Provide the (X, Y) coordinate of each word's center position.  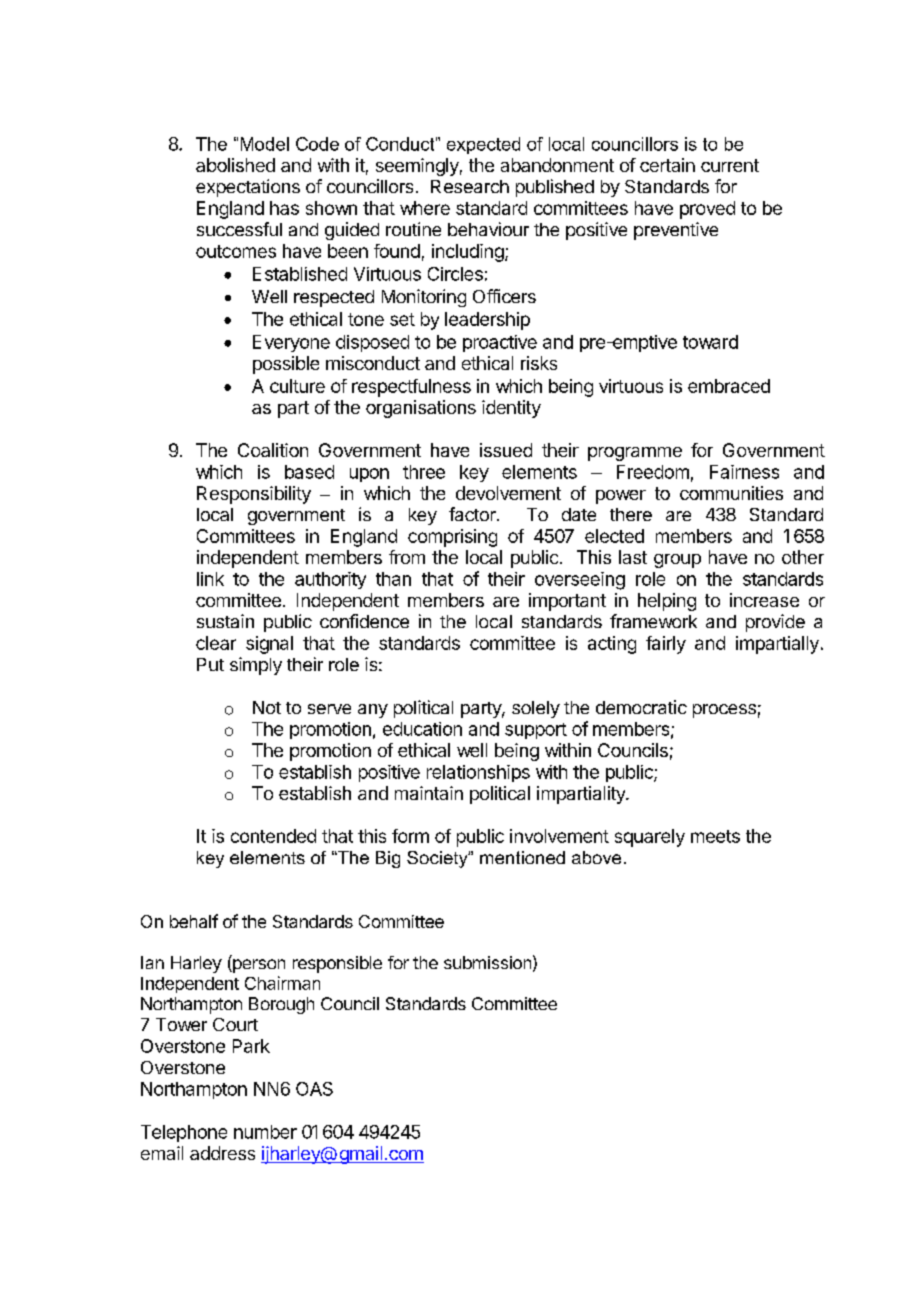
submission (487, 962)
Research (470, 186)
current (730, 165)
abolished (235, 165)
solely (536, 709)
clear (216, 643)
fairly (666, 645)
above (596, 857)
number (265, 1132)
